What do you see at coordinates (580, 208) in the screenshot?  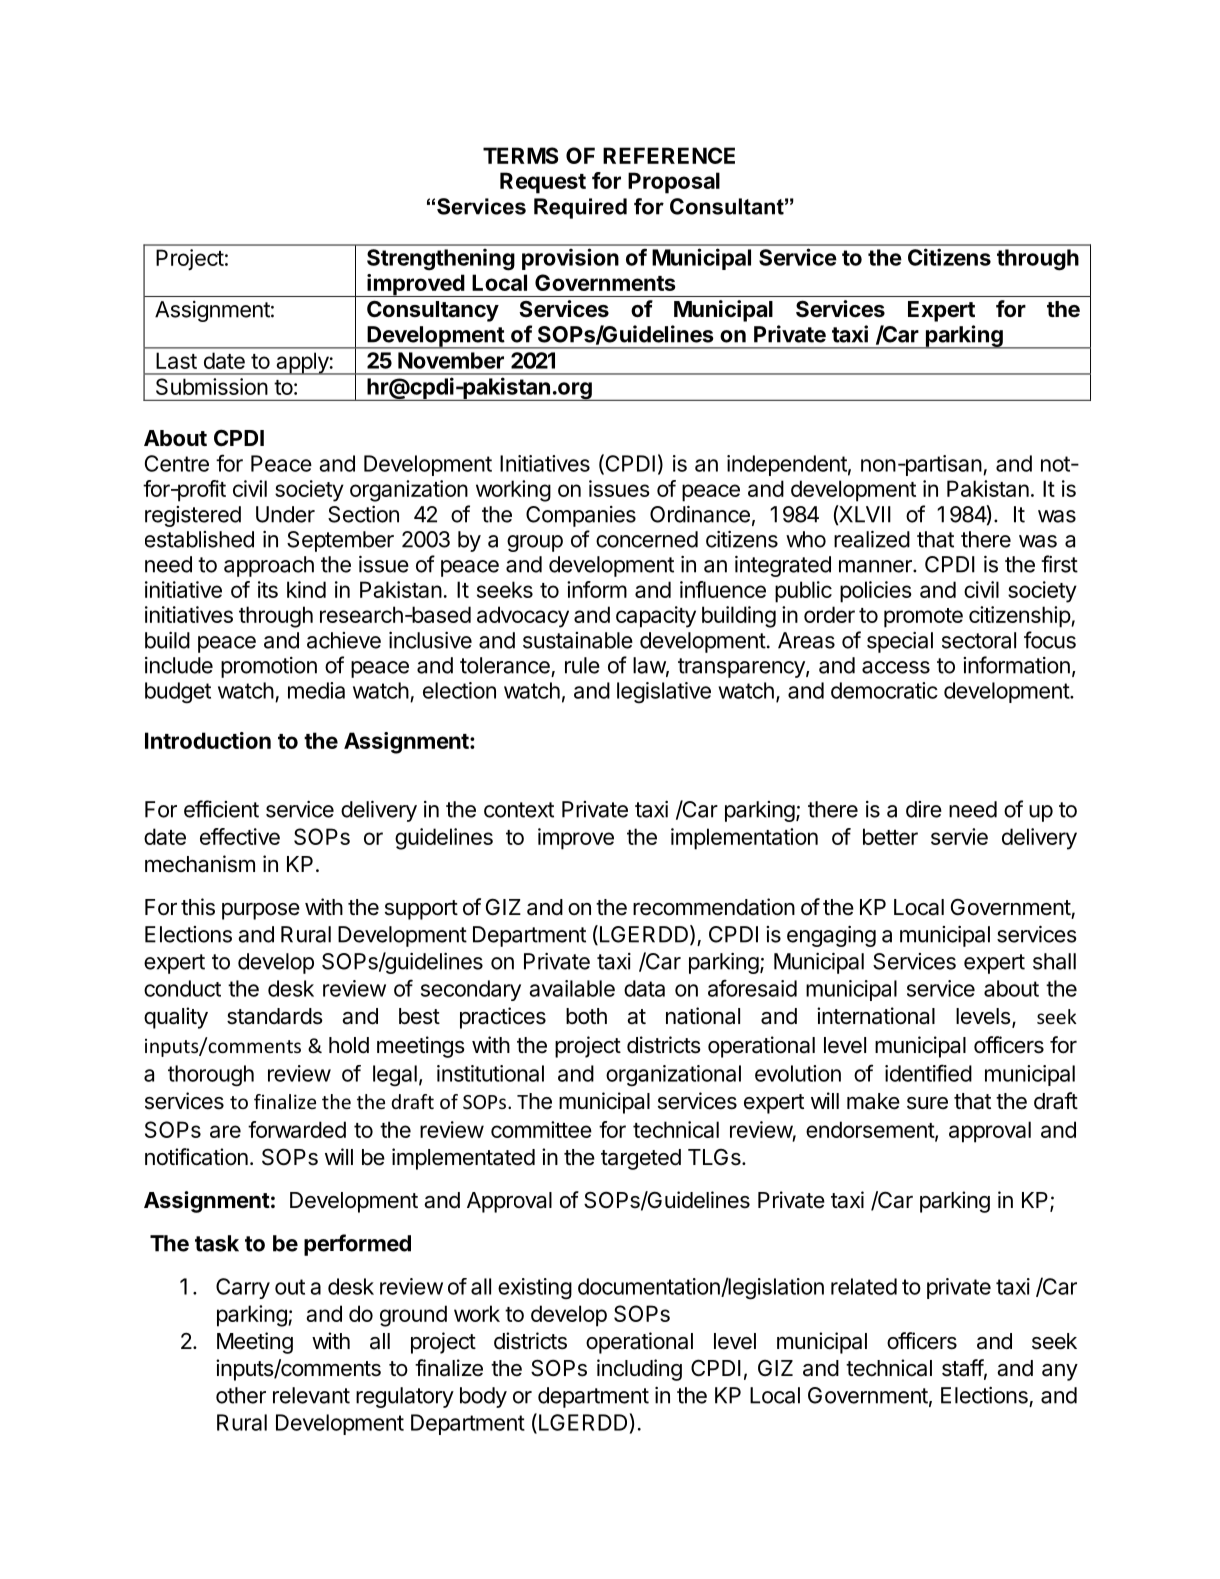 I see `Required` at bounding box center [580, 208].
